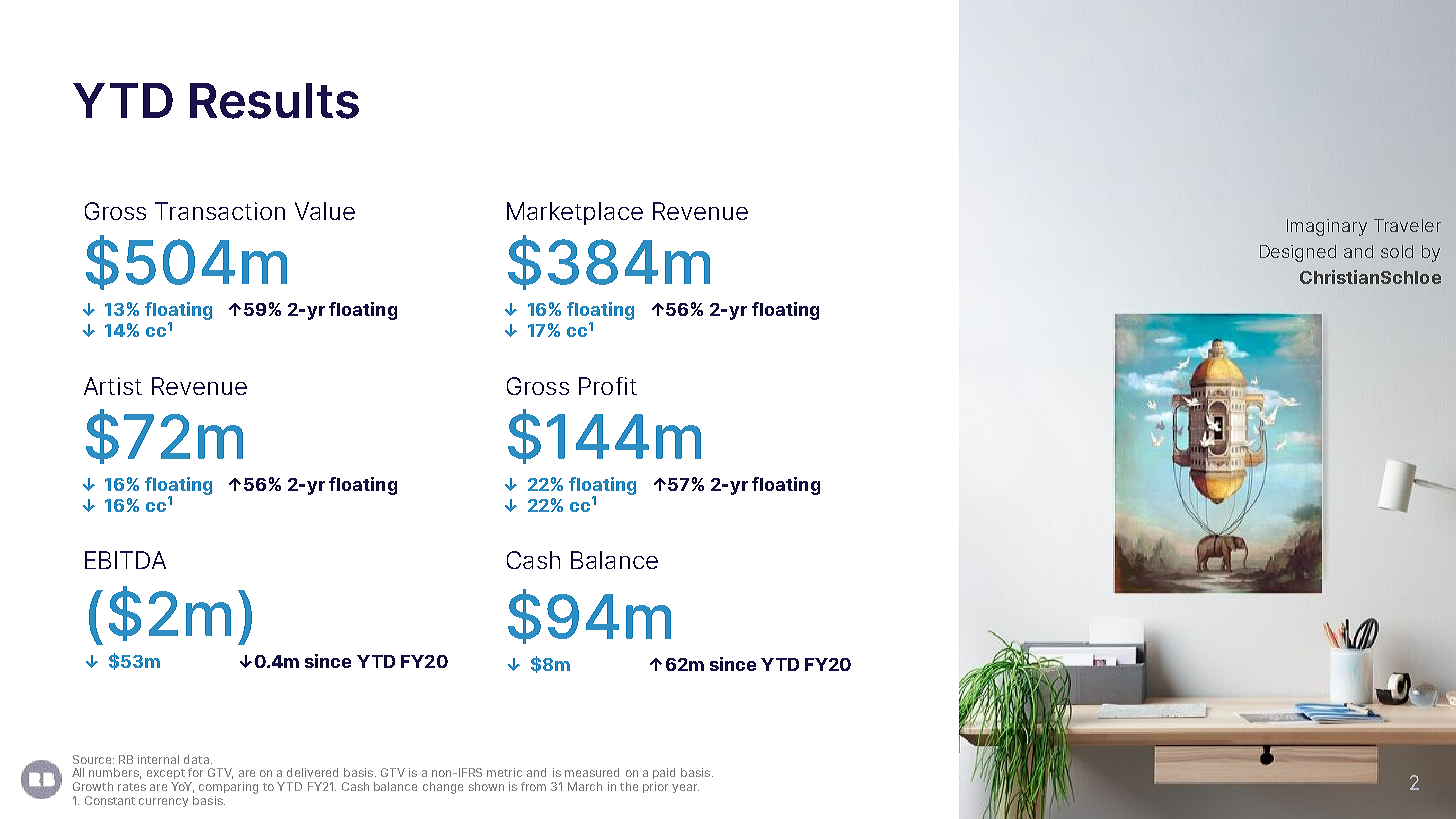 Image resolution: width=1456 pixels, height=819 pixels. Describe the element at coordinates (664, 773) in the page. I see `paid` at that location.
